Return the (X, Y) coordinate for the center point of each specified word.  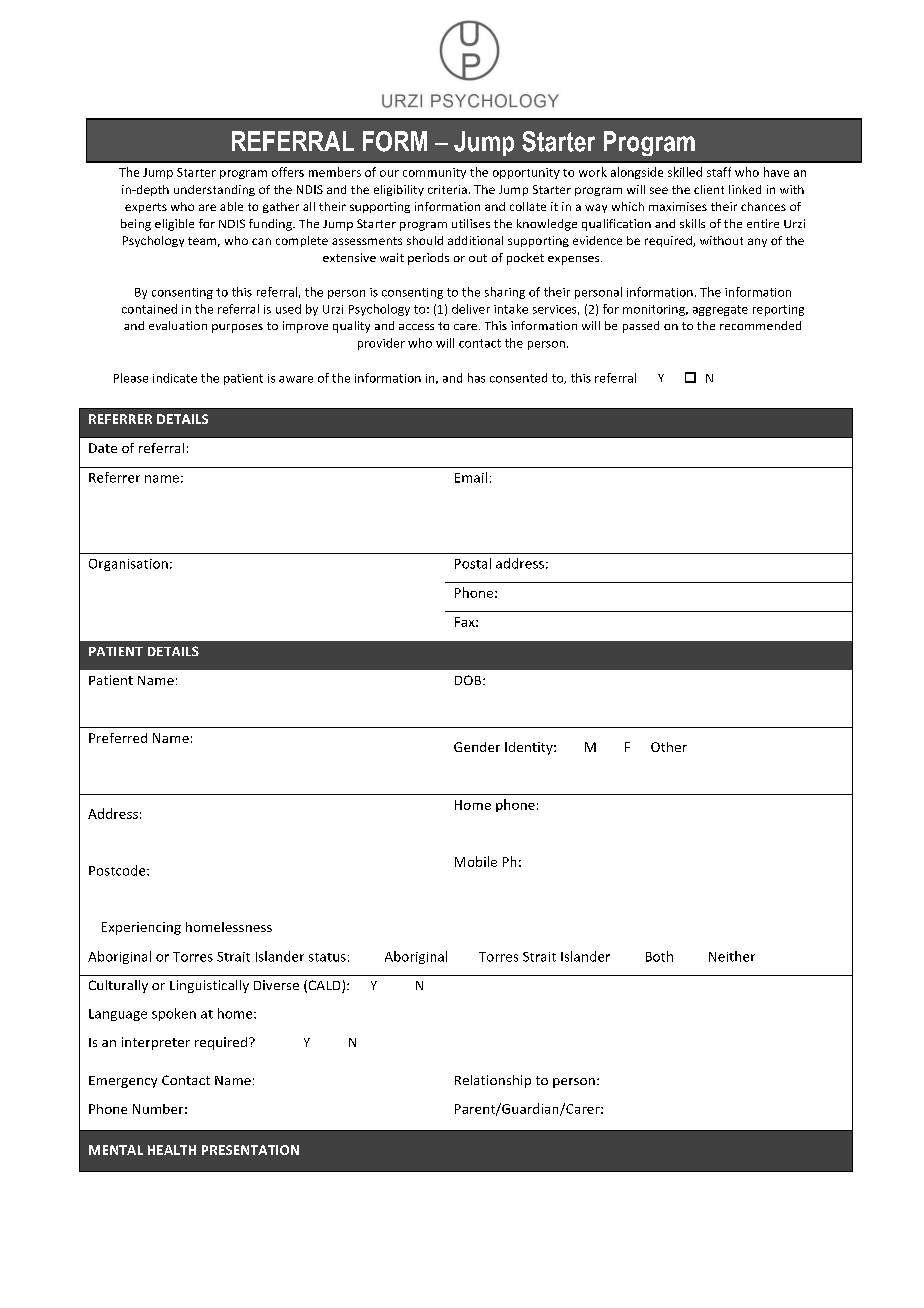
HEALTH (172, 1150)
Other (669, 747)
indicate (175, 378)
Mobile (476, 861)
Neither (732, 956)
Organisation (128, 565)
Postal (473, 563)
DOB (469, 680)
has (476, 378)
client (709, 189)
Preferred (118, 738)
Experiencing (141, 928)
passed (641, 327)
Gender (477, 747)
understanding (214, 190)
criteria (447, 189)
